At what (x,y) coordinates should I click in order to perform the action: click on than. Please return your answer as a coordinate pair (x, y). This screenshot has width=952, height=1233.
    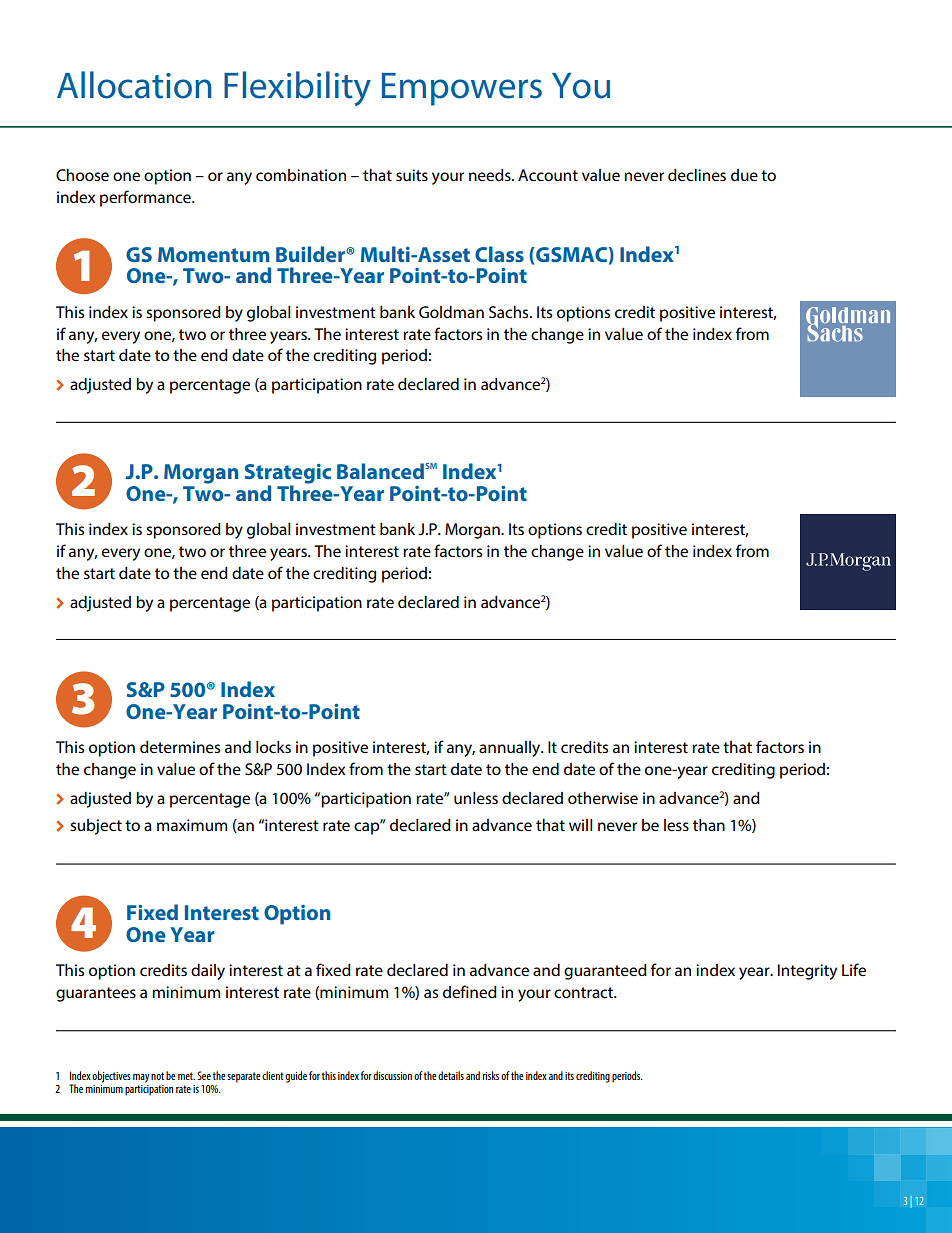
    Looking at the image, I should click on (709, 825).
